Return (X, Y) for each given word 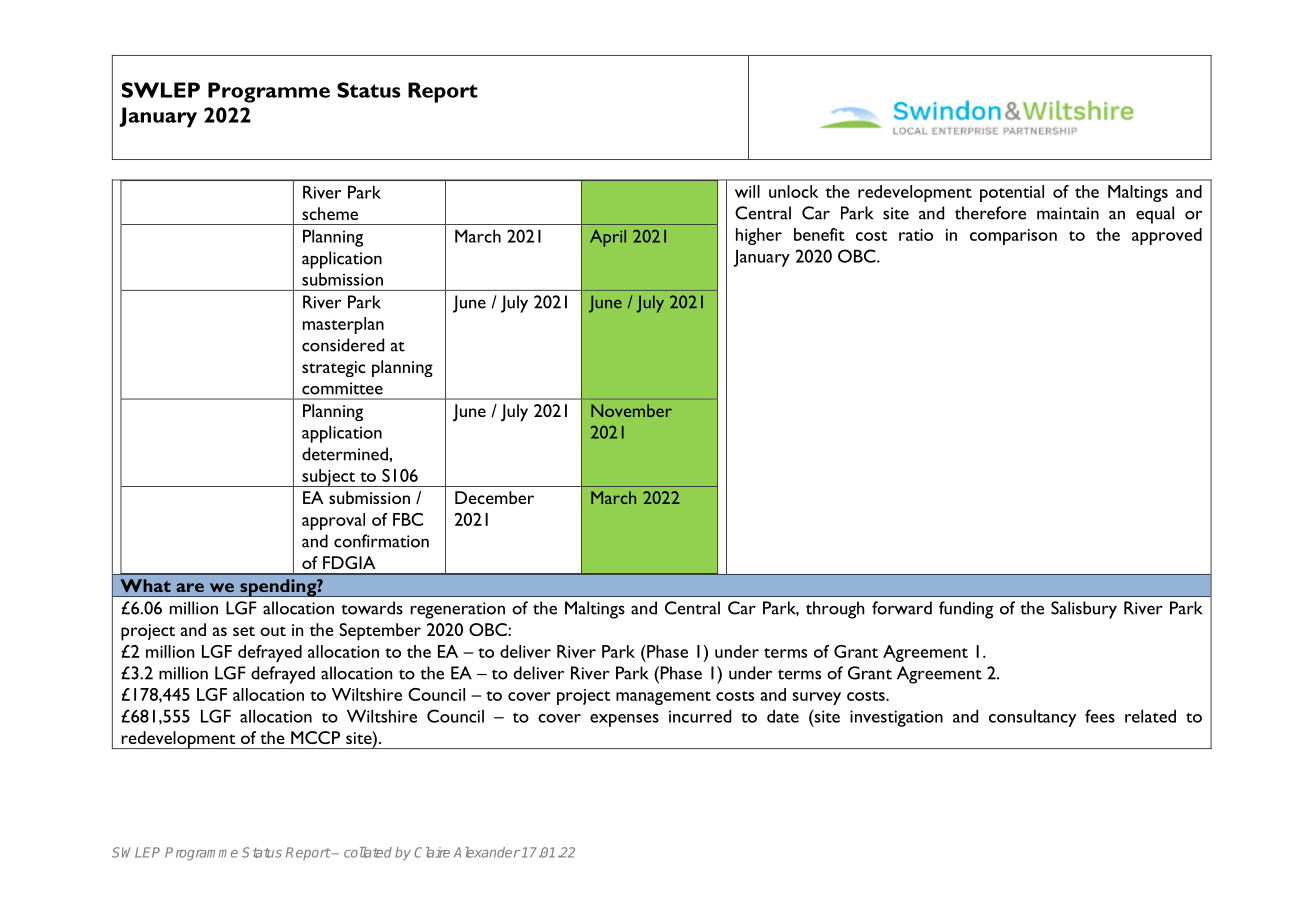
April (608, 238)
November (631, 410)
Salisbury (1084, 610)
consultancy (1032, 718)
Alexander (487, 852)
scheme (330, 213)
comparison (1013, 237)
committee (342, 388)
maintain (1068, 213)
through (835, 610)
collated (368, 852)
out (273, 631)
